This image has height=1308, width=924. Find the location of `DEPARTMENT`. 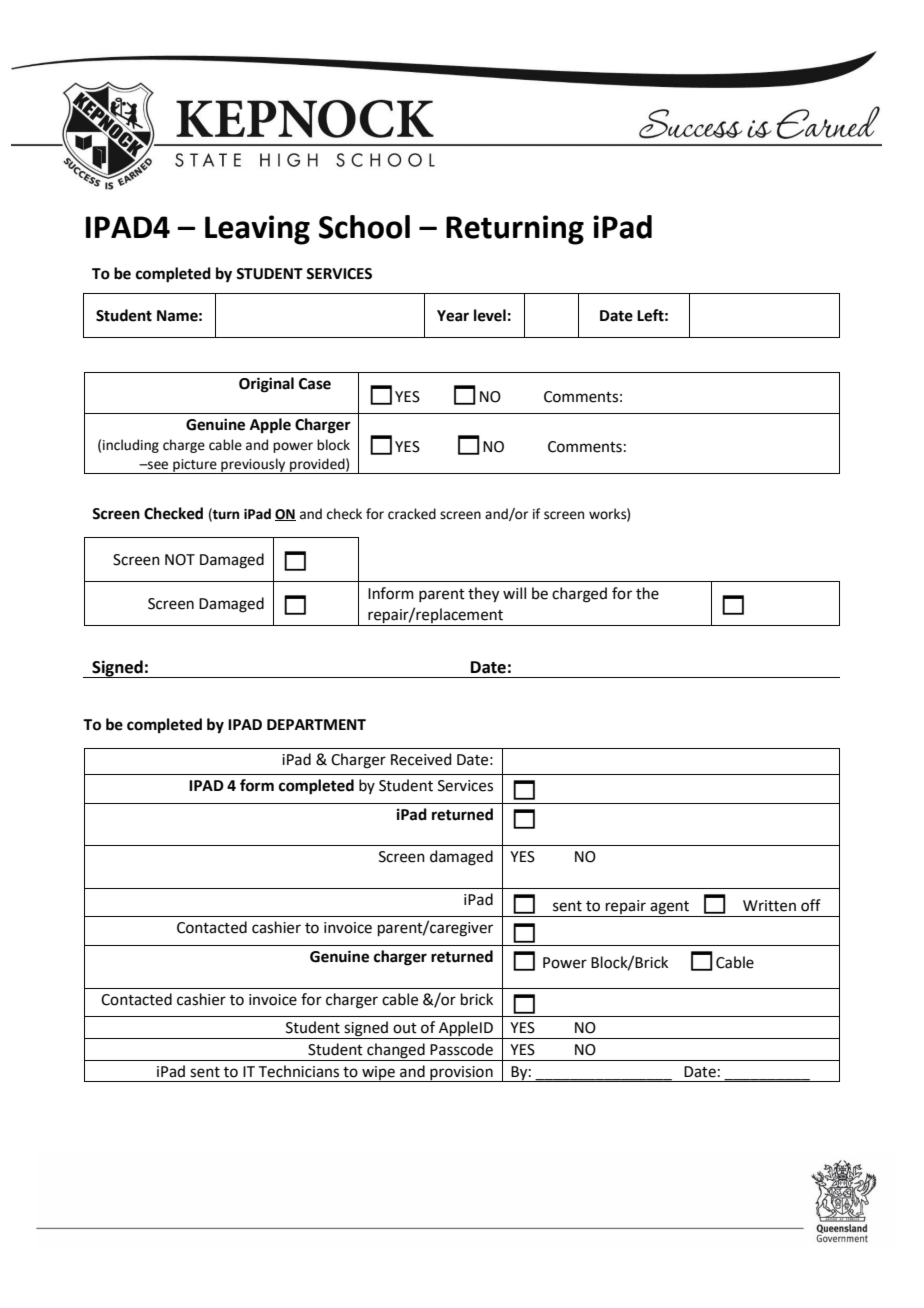

DEPARTMENT is located at coordinates (316, 724).
